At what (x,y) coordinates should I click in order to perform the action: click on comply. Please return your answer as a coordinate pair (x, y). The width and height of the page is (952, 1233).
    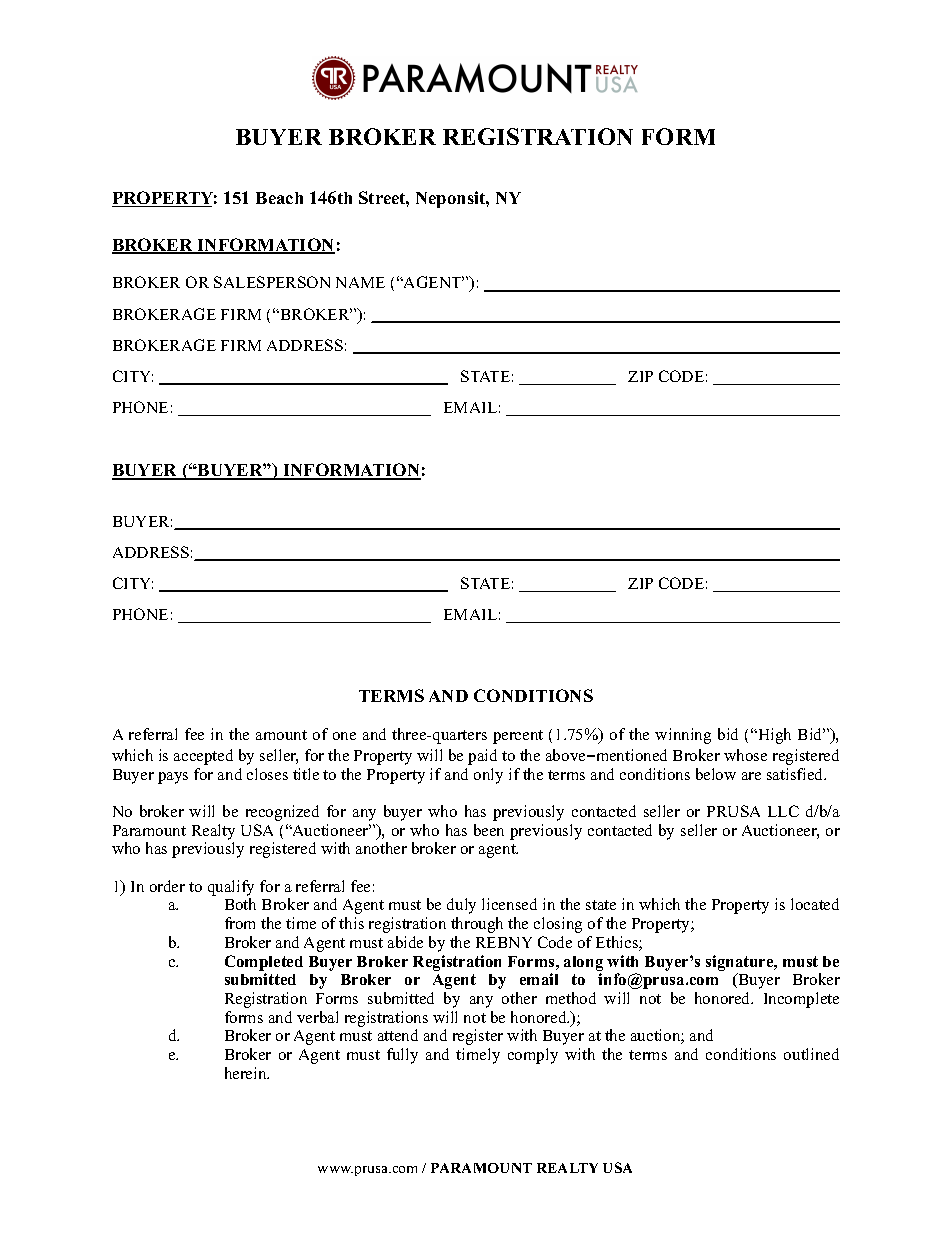
    Looking at the image, I should click on (533, 1056).
